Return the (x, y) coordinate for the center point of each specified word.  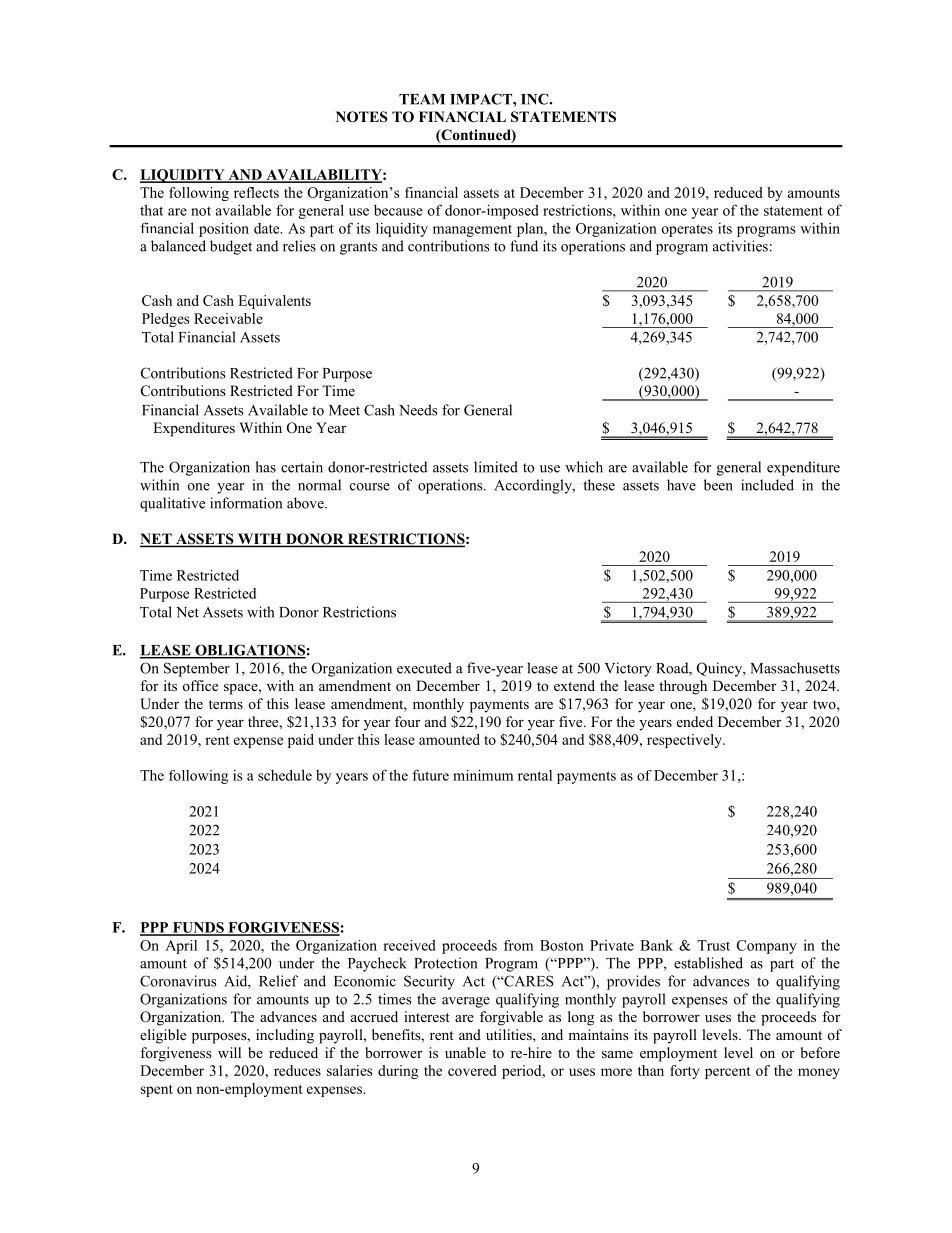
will (229, 1052)
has (265, 467)
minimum (483, 775)
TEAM (422, 99)
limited (496, 467)
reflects (256, 192)
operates (687, 230)
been (718, 485)
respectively (685, 741)
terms (226, 704)
